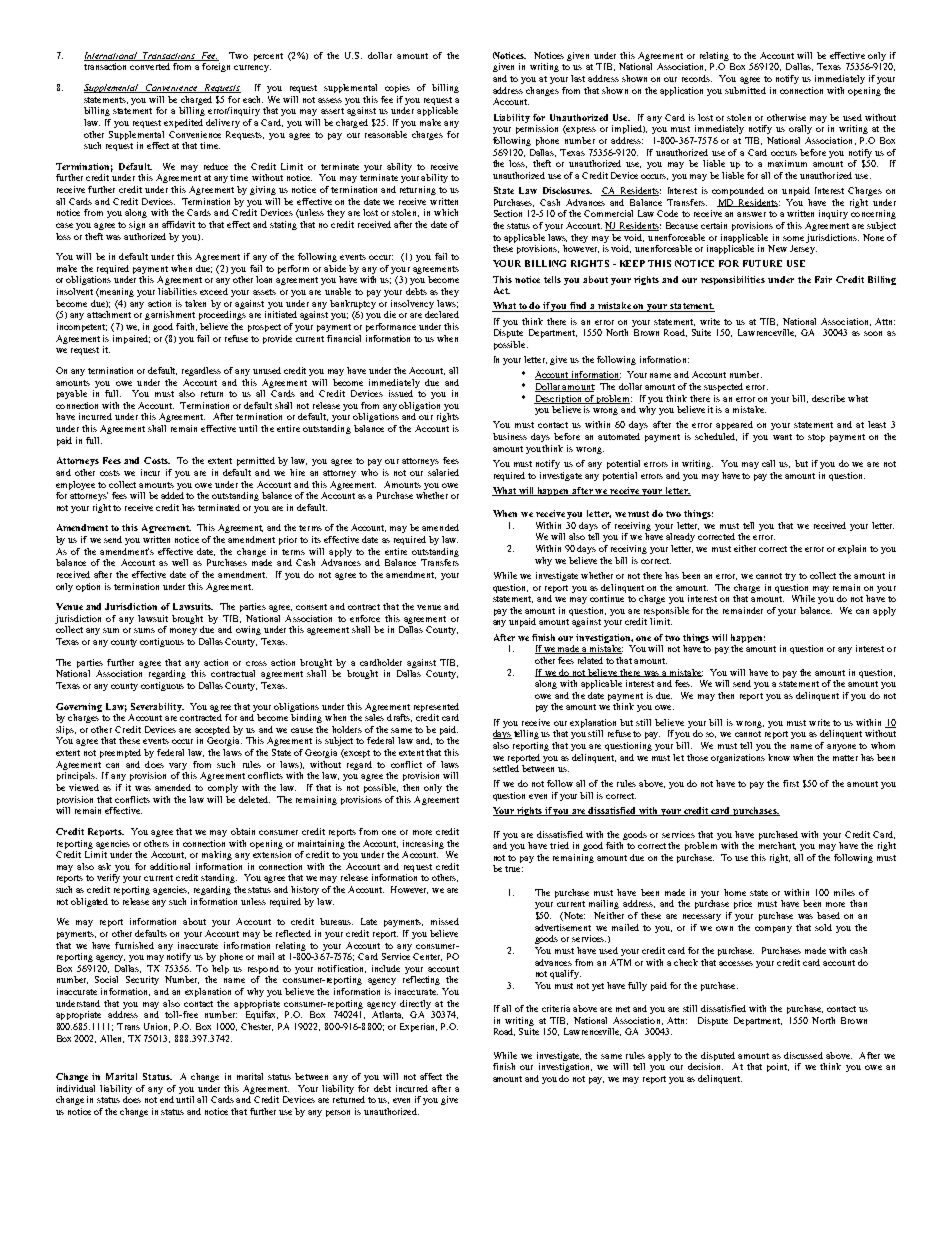 The height and width of the page is (1233, 952). I want to click on know, so click(779, 757).
